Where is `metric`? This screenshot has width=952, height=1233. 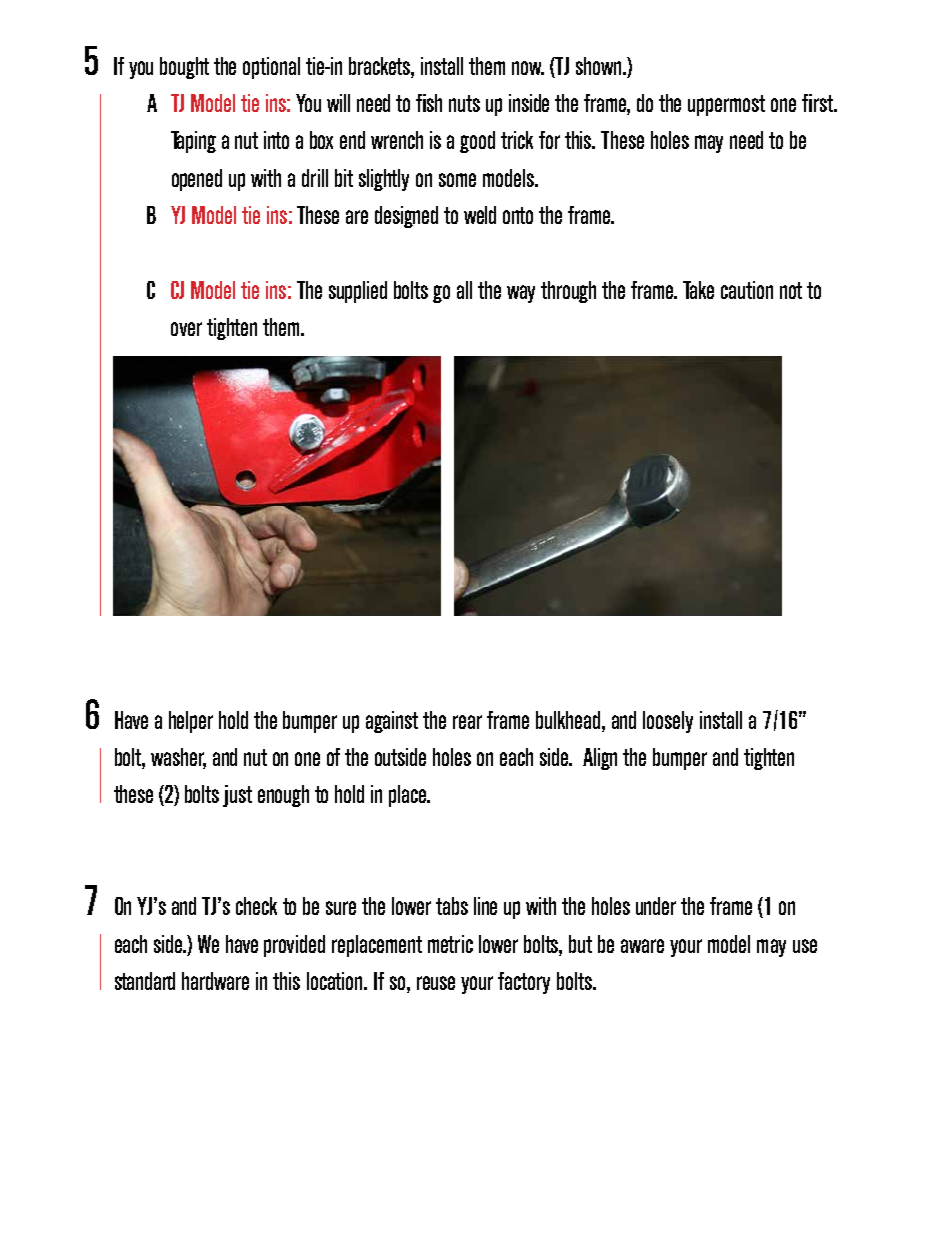
metric is located at coordinates (450, 944).
